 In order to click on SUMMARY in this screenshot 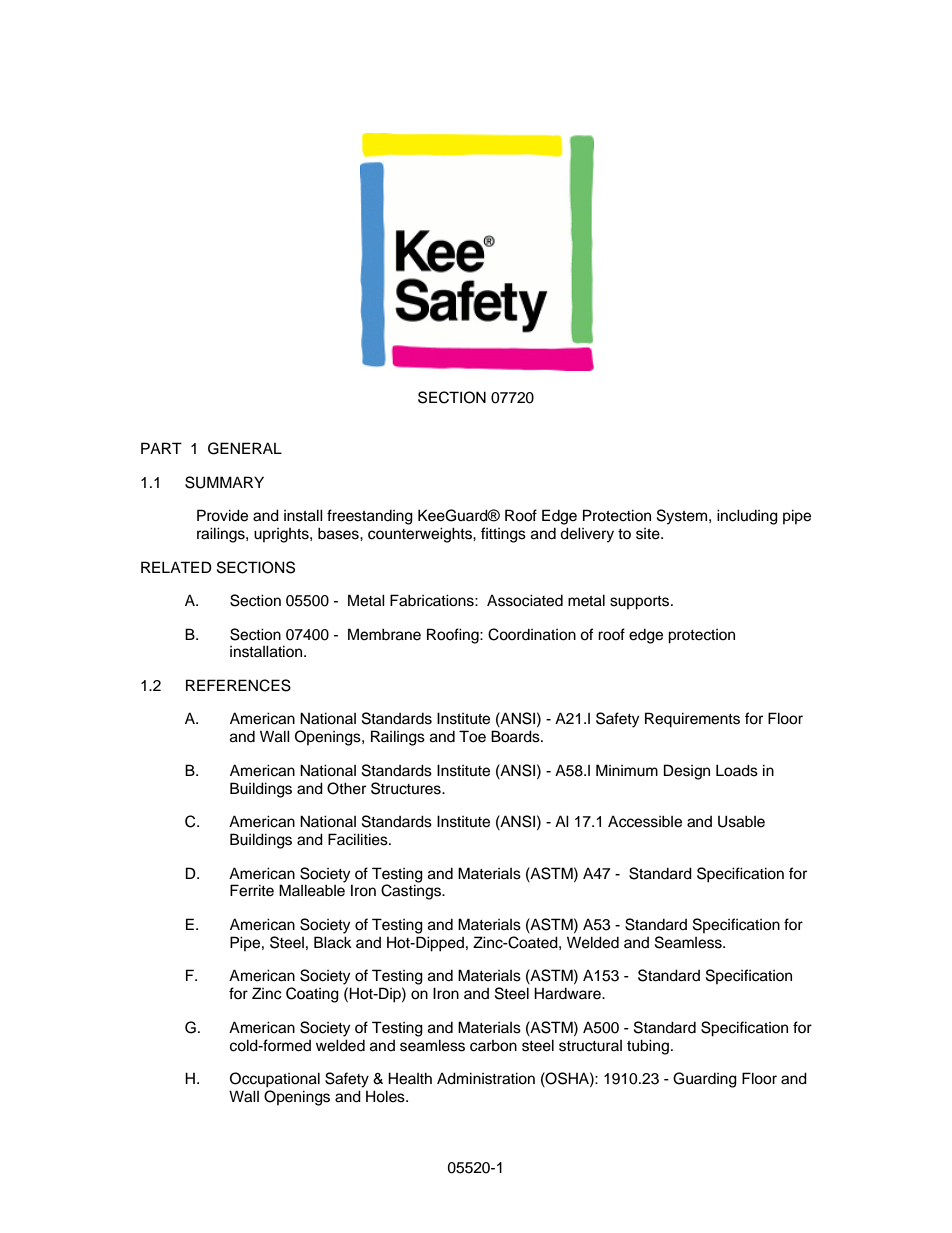, I will do `click(224, 482)`.
